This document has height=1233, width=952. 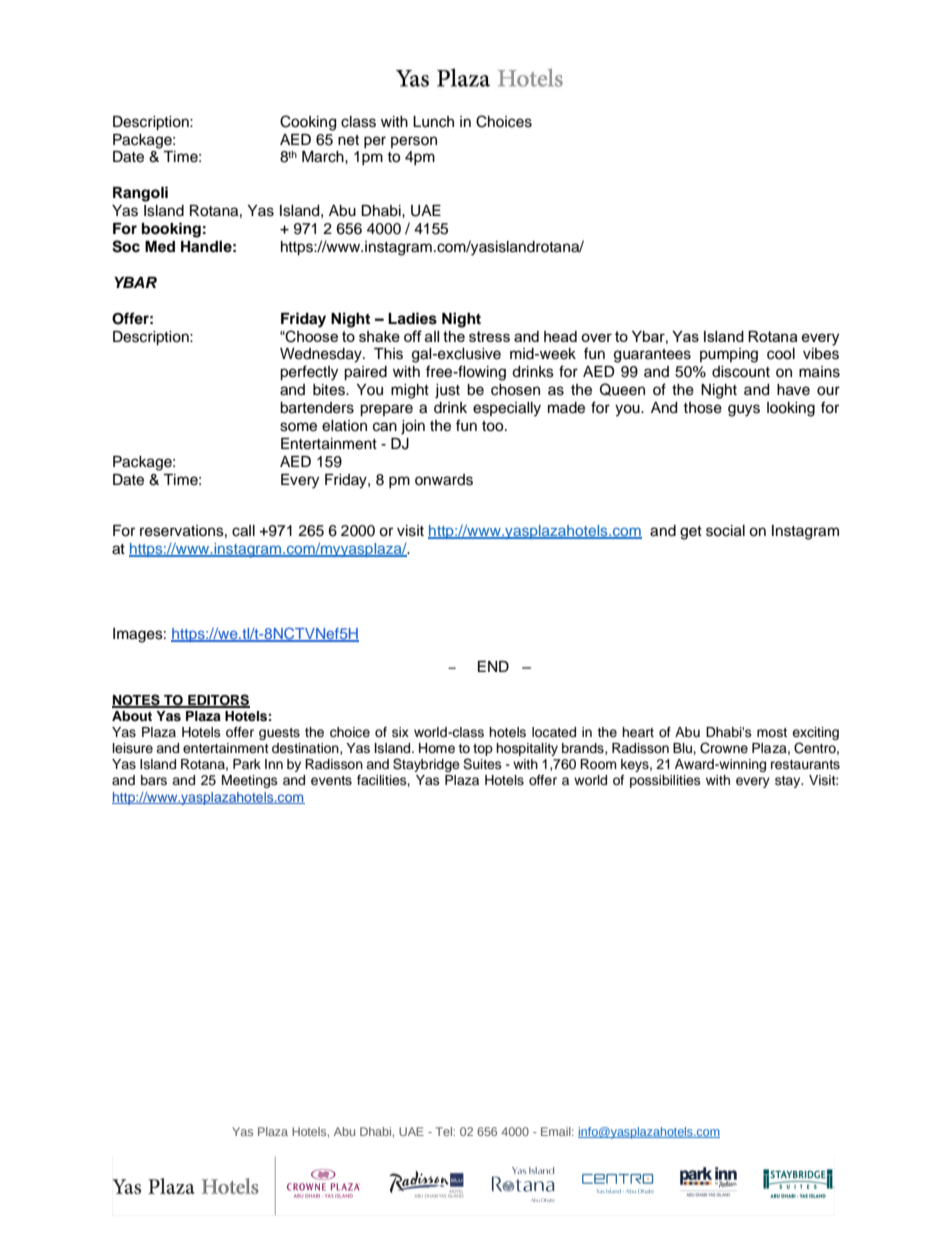 I want to click on stress, so click(x=489, y=336).
